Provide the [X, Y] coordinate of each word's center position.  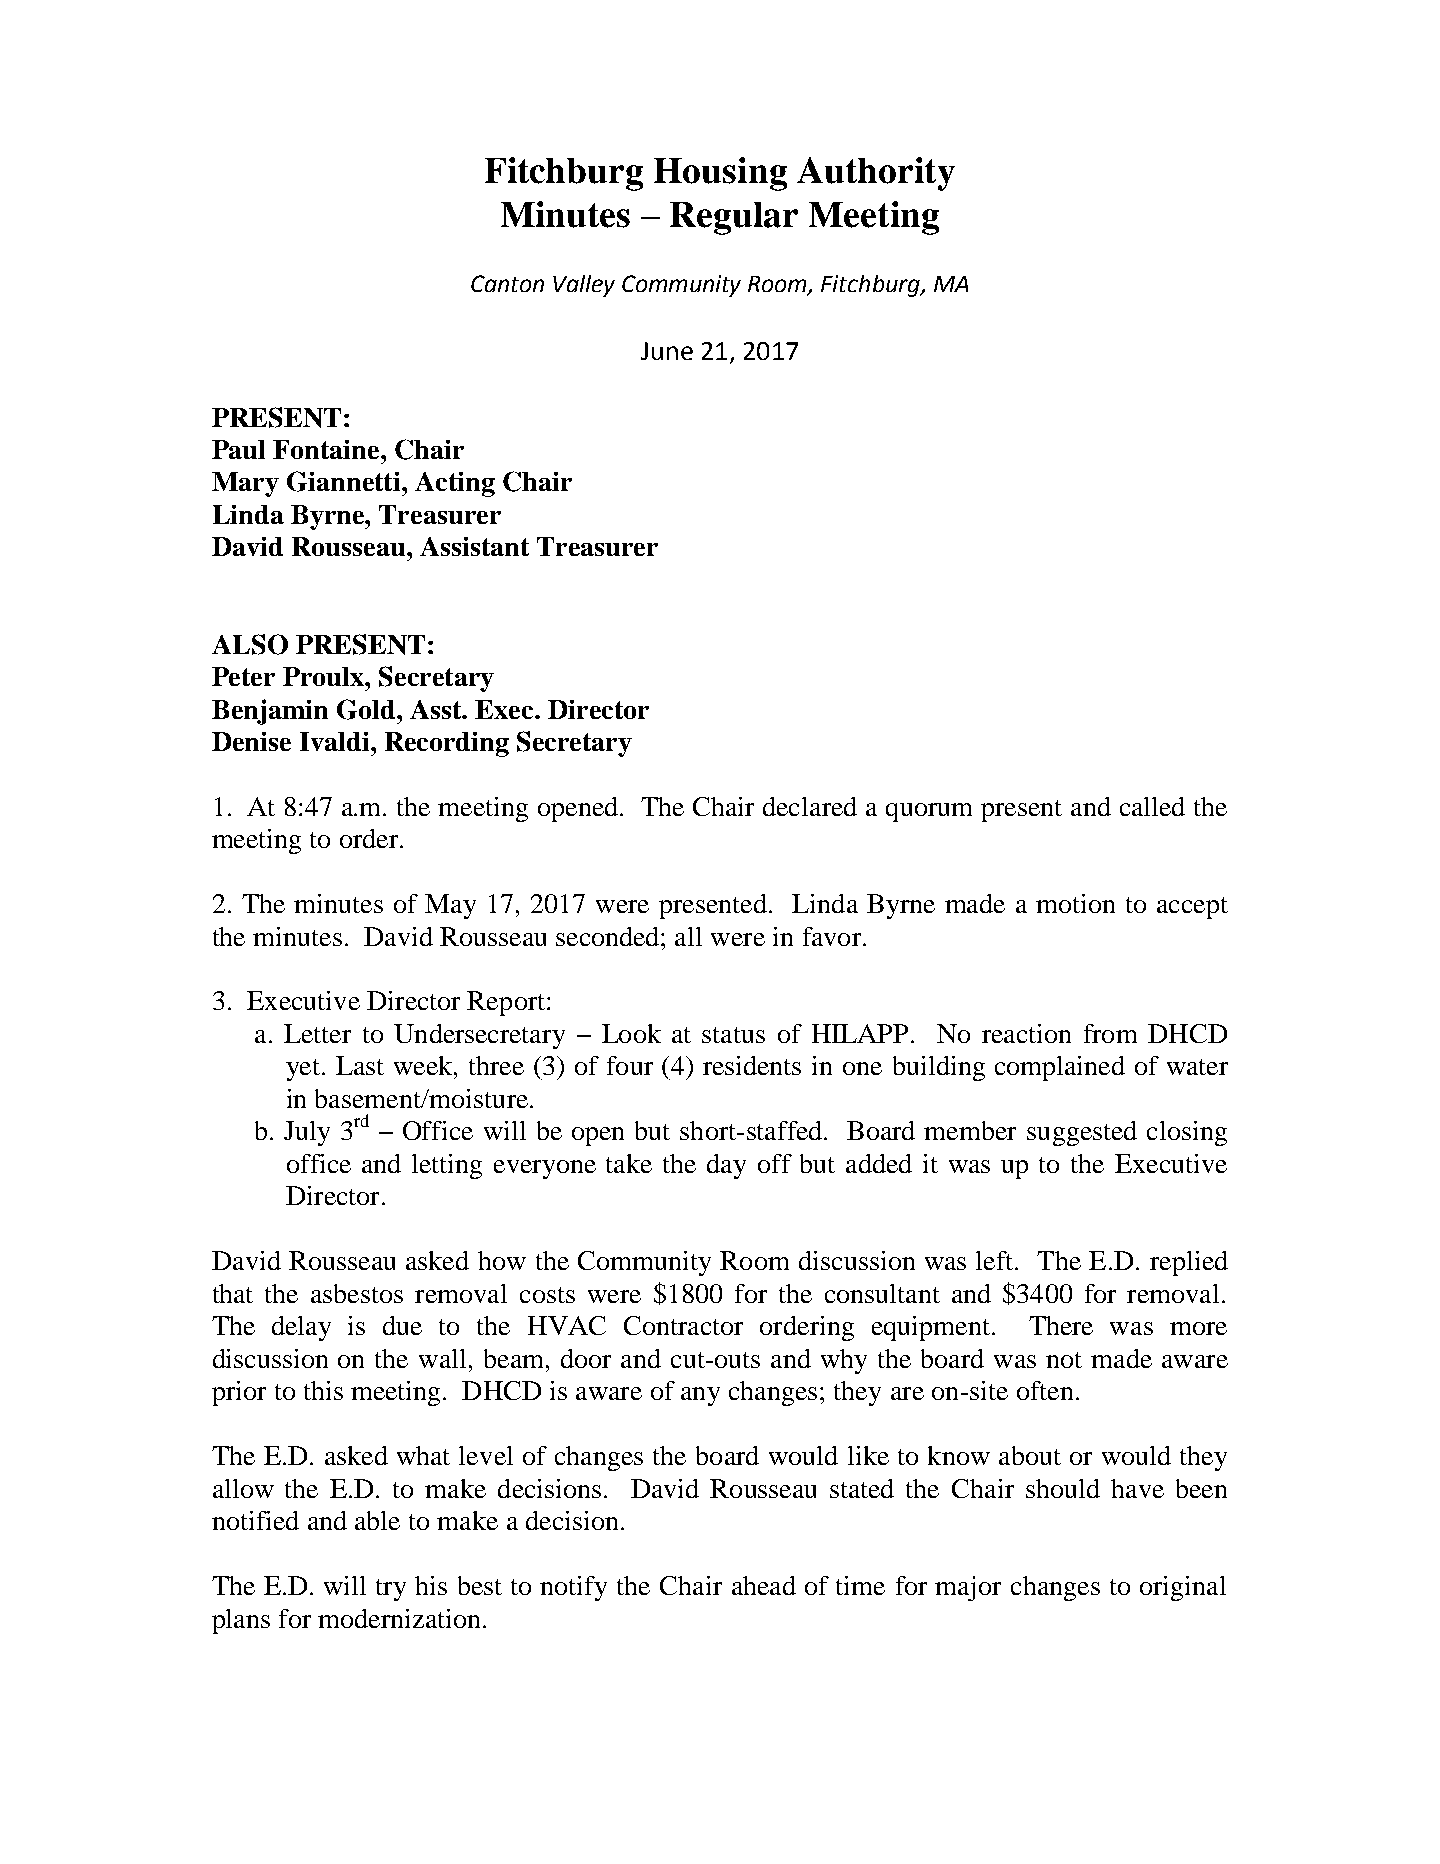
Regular [734, 218]
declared [810, 806]
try [391, 1590]
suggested [1082, 1133]
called [1152, 806]
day [726, 1166]
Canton [507, 283]
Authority [876, 174]
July [307, 1133]
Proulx [324, 676]
